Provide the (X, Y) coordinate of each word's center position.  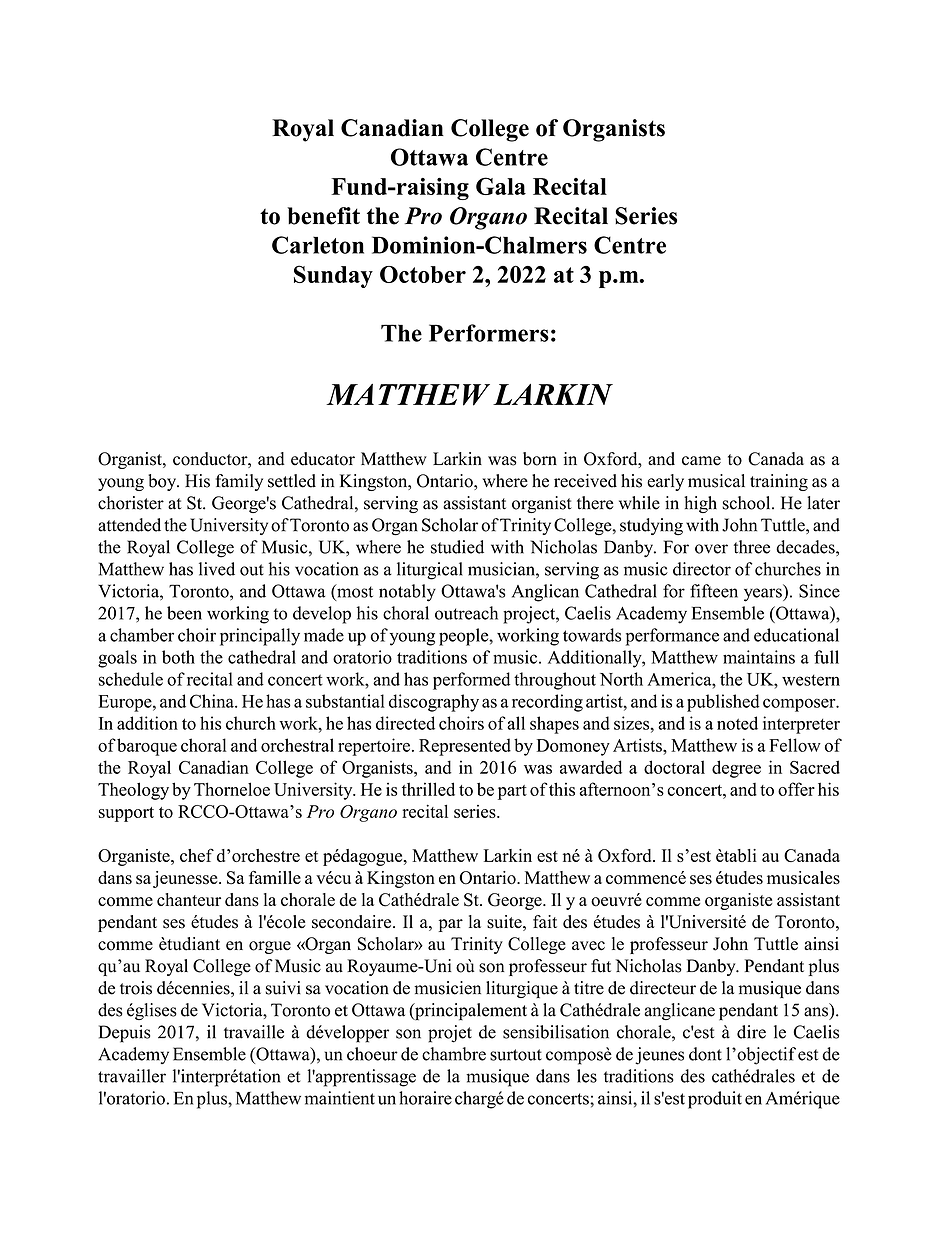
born (540, 459)
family (239, 482)
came (701, 461)
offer (796, 789)
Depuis (125, 1034)
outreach (466, 613)
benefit (323, 216)
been (184, 613)
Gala (501, 186)
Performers (489, 333)
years (764, 595)
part (512, 792)
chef (197, 855)
